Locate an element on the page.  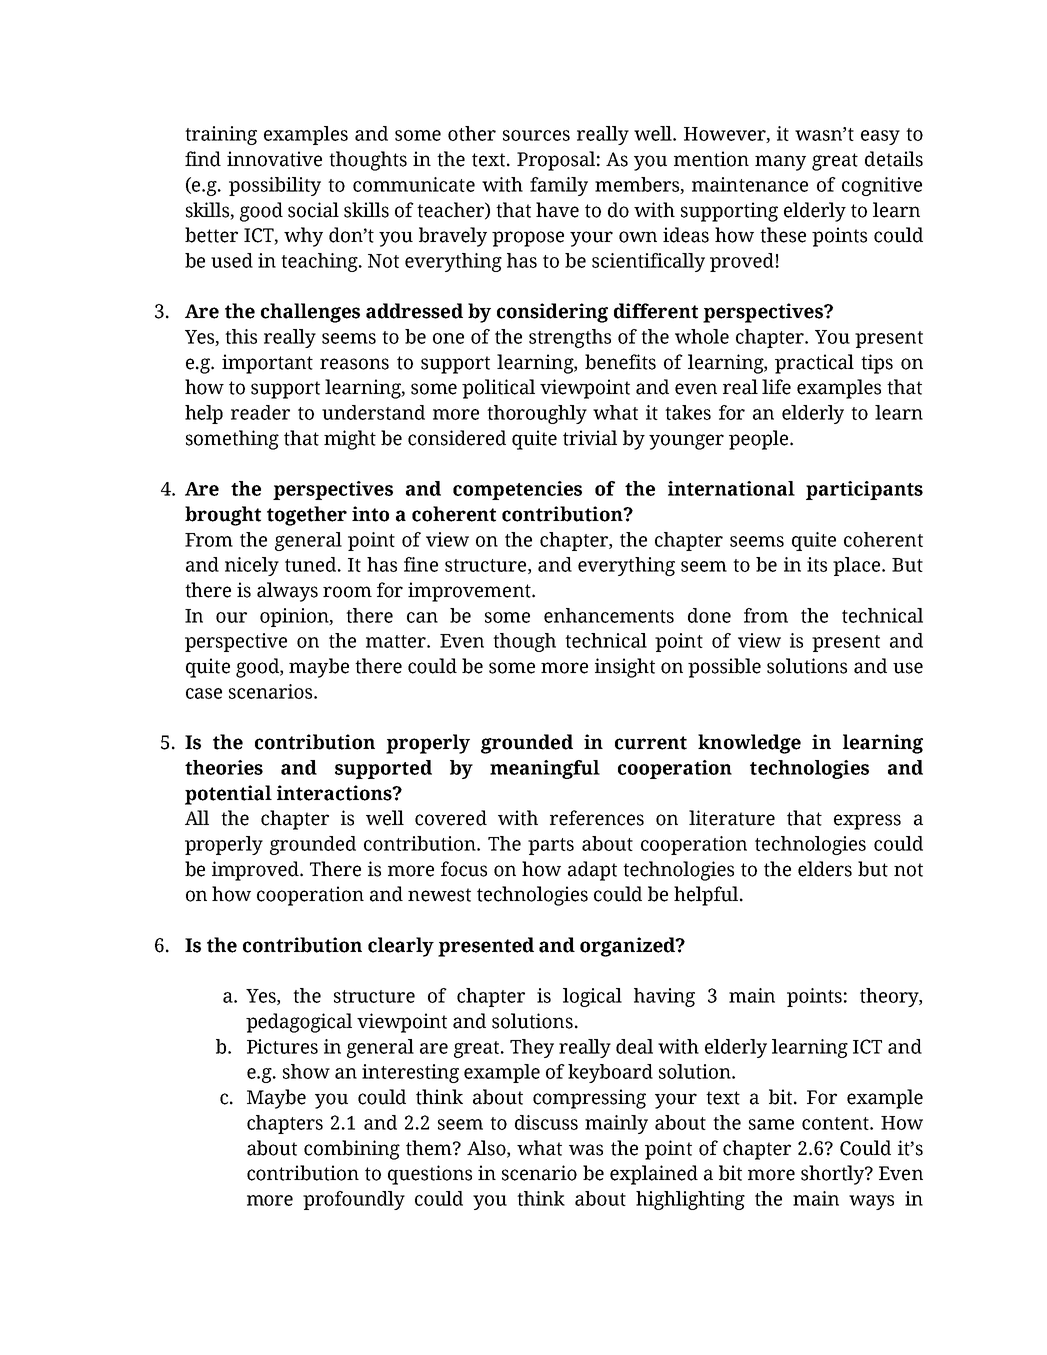
innovative is located at coordinates (274, 159).
